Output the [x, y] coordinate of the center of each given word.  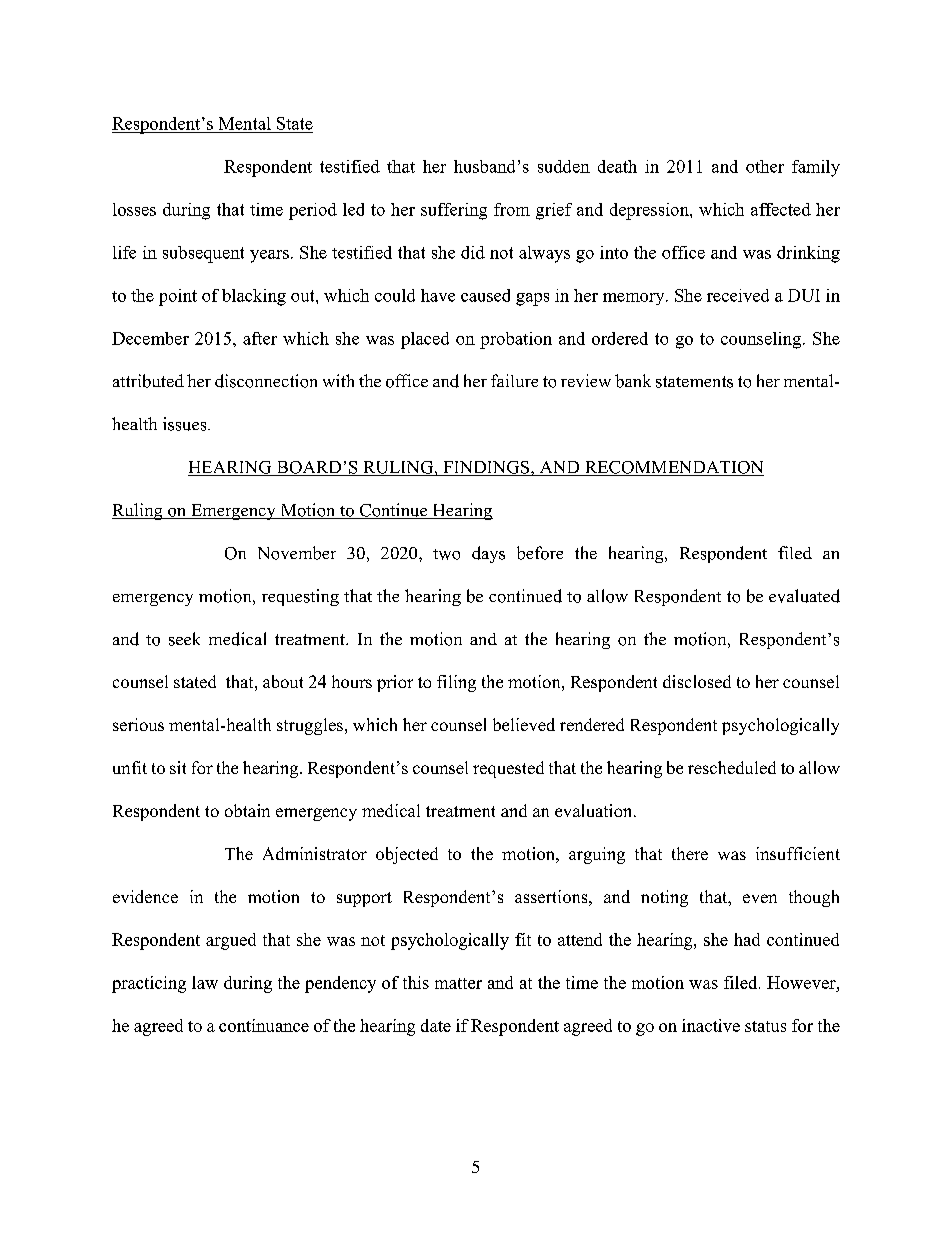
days [488, 554]
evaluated [804, 596]
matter [458, 983]
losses [134, 209]
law [205, 982]
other [765, 166]
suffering [454, 211]
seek [184, 639]
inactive [711, 1025]
